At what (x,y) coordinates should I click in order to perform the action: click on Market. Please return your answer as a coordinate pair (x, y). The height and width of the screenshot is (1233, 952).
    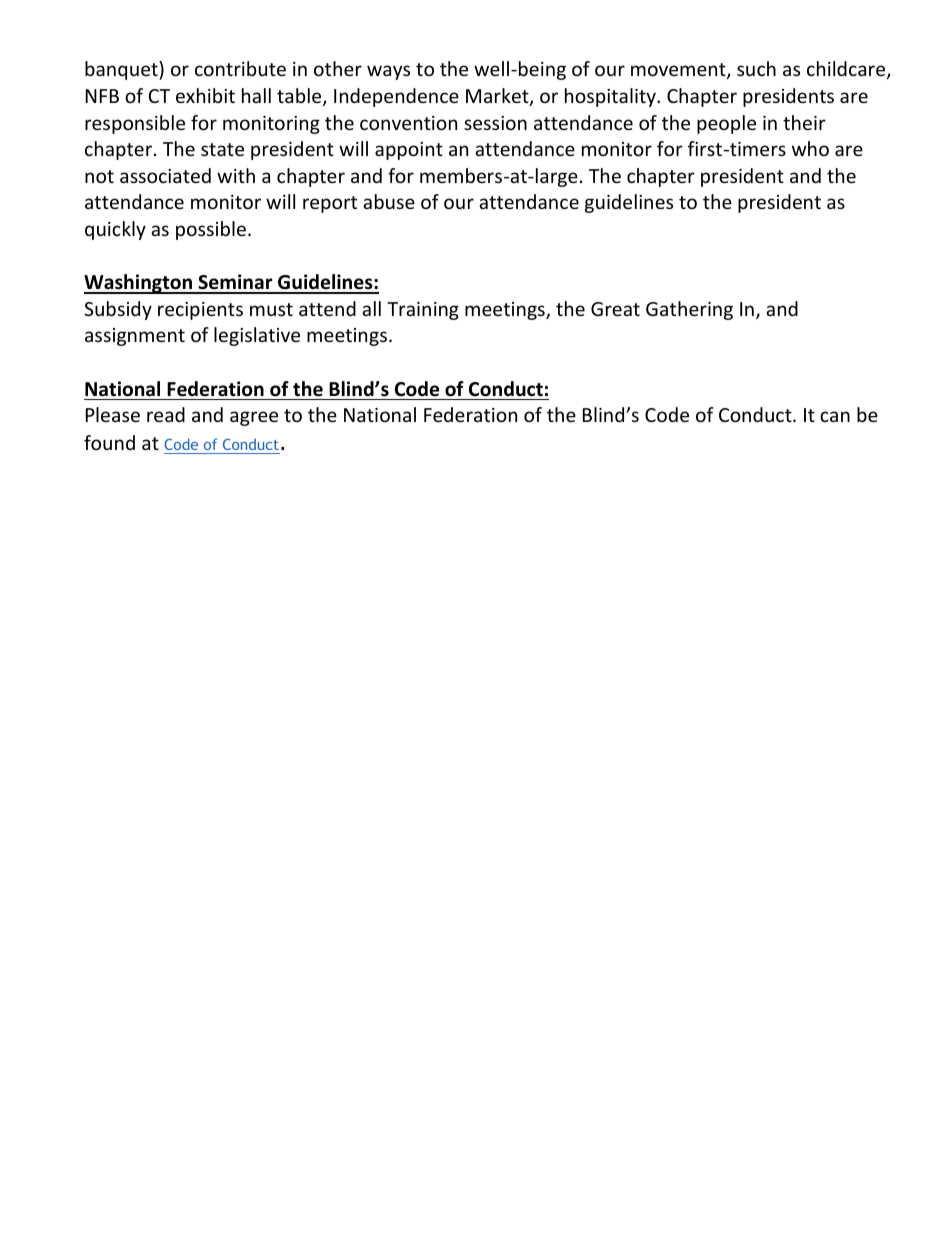
    Looking at the image, I should click on (498, 97).
